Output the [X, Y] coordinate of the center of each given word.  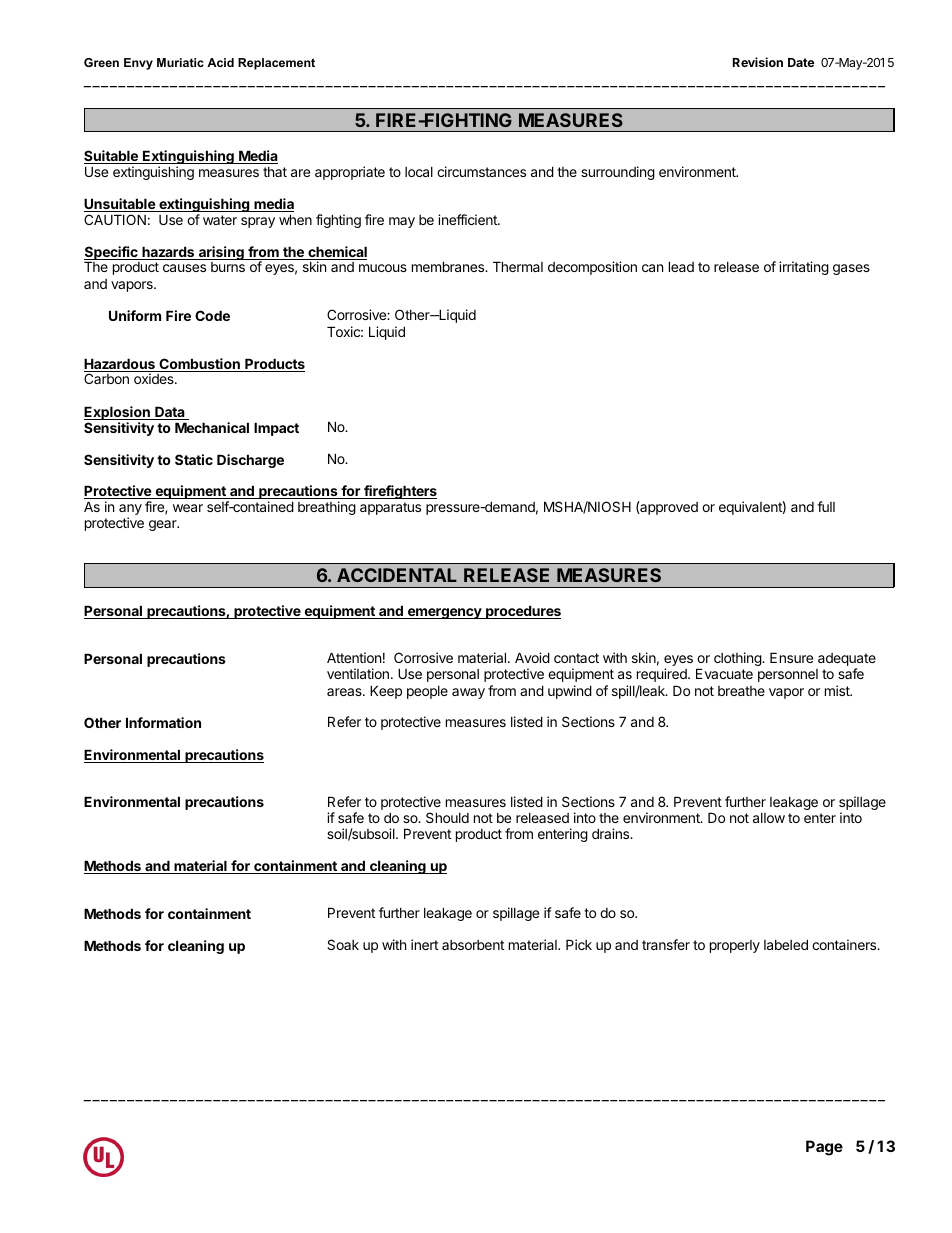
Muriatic [180, 62]
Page [824, 1148]
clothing [738, 659]
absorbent [473, 945]
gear [164, 525]
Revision [758, 62]
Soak [343, 944]
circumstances [481, 171]
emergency [445, 613]
